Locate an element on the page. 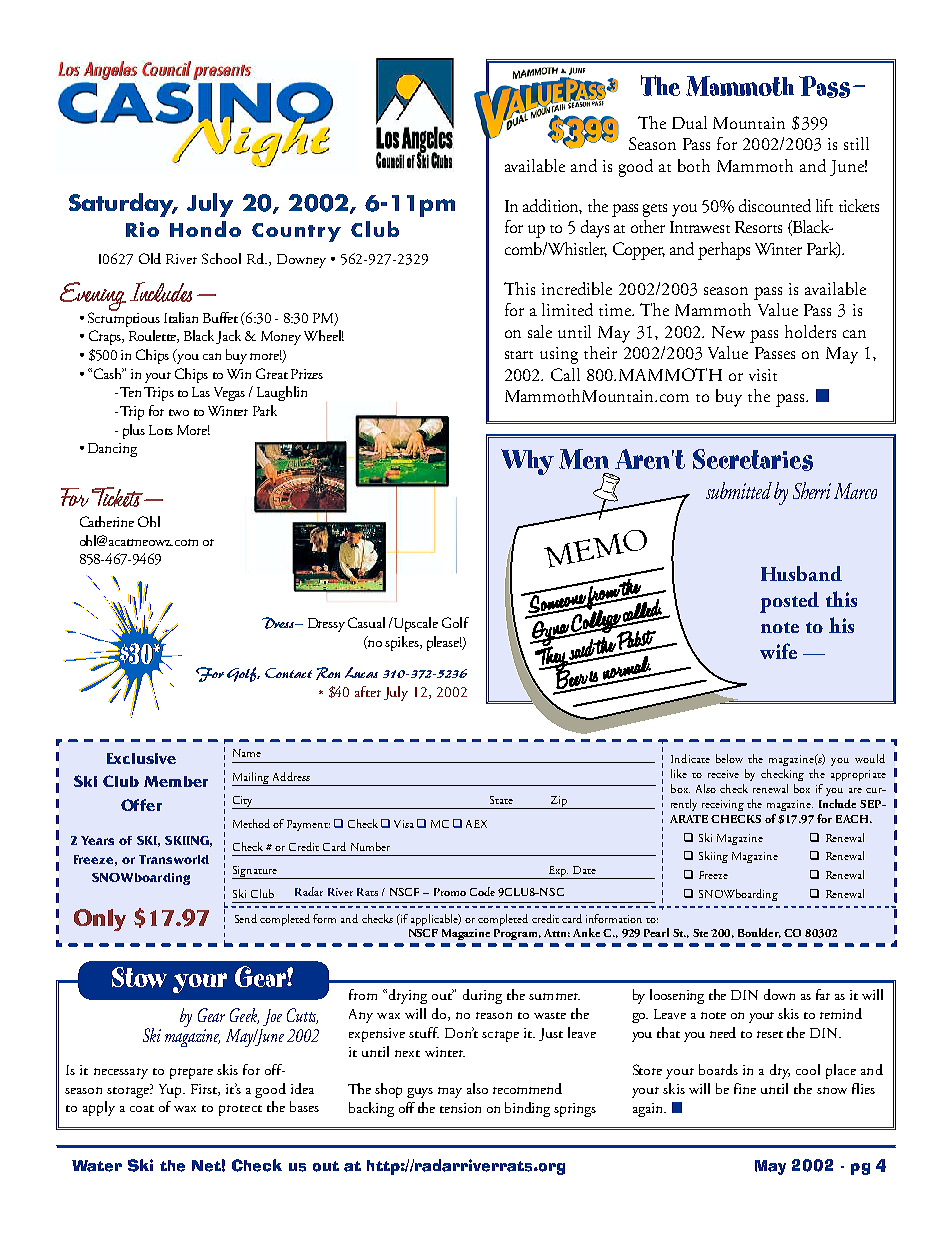 This document has width=952, height=1233. please is located at coordinates (444, 643).
